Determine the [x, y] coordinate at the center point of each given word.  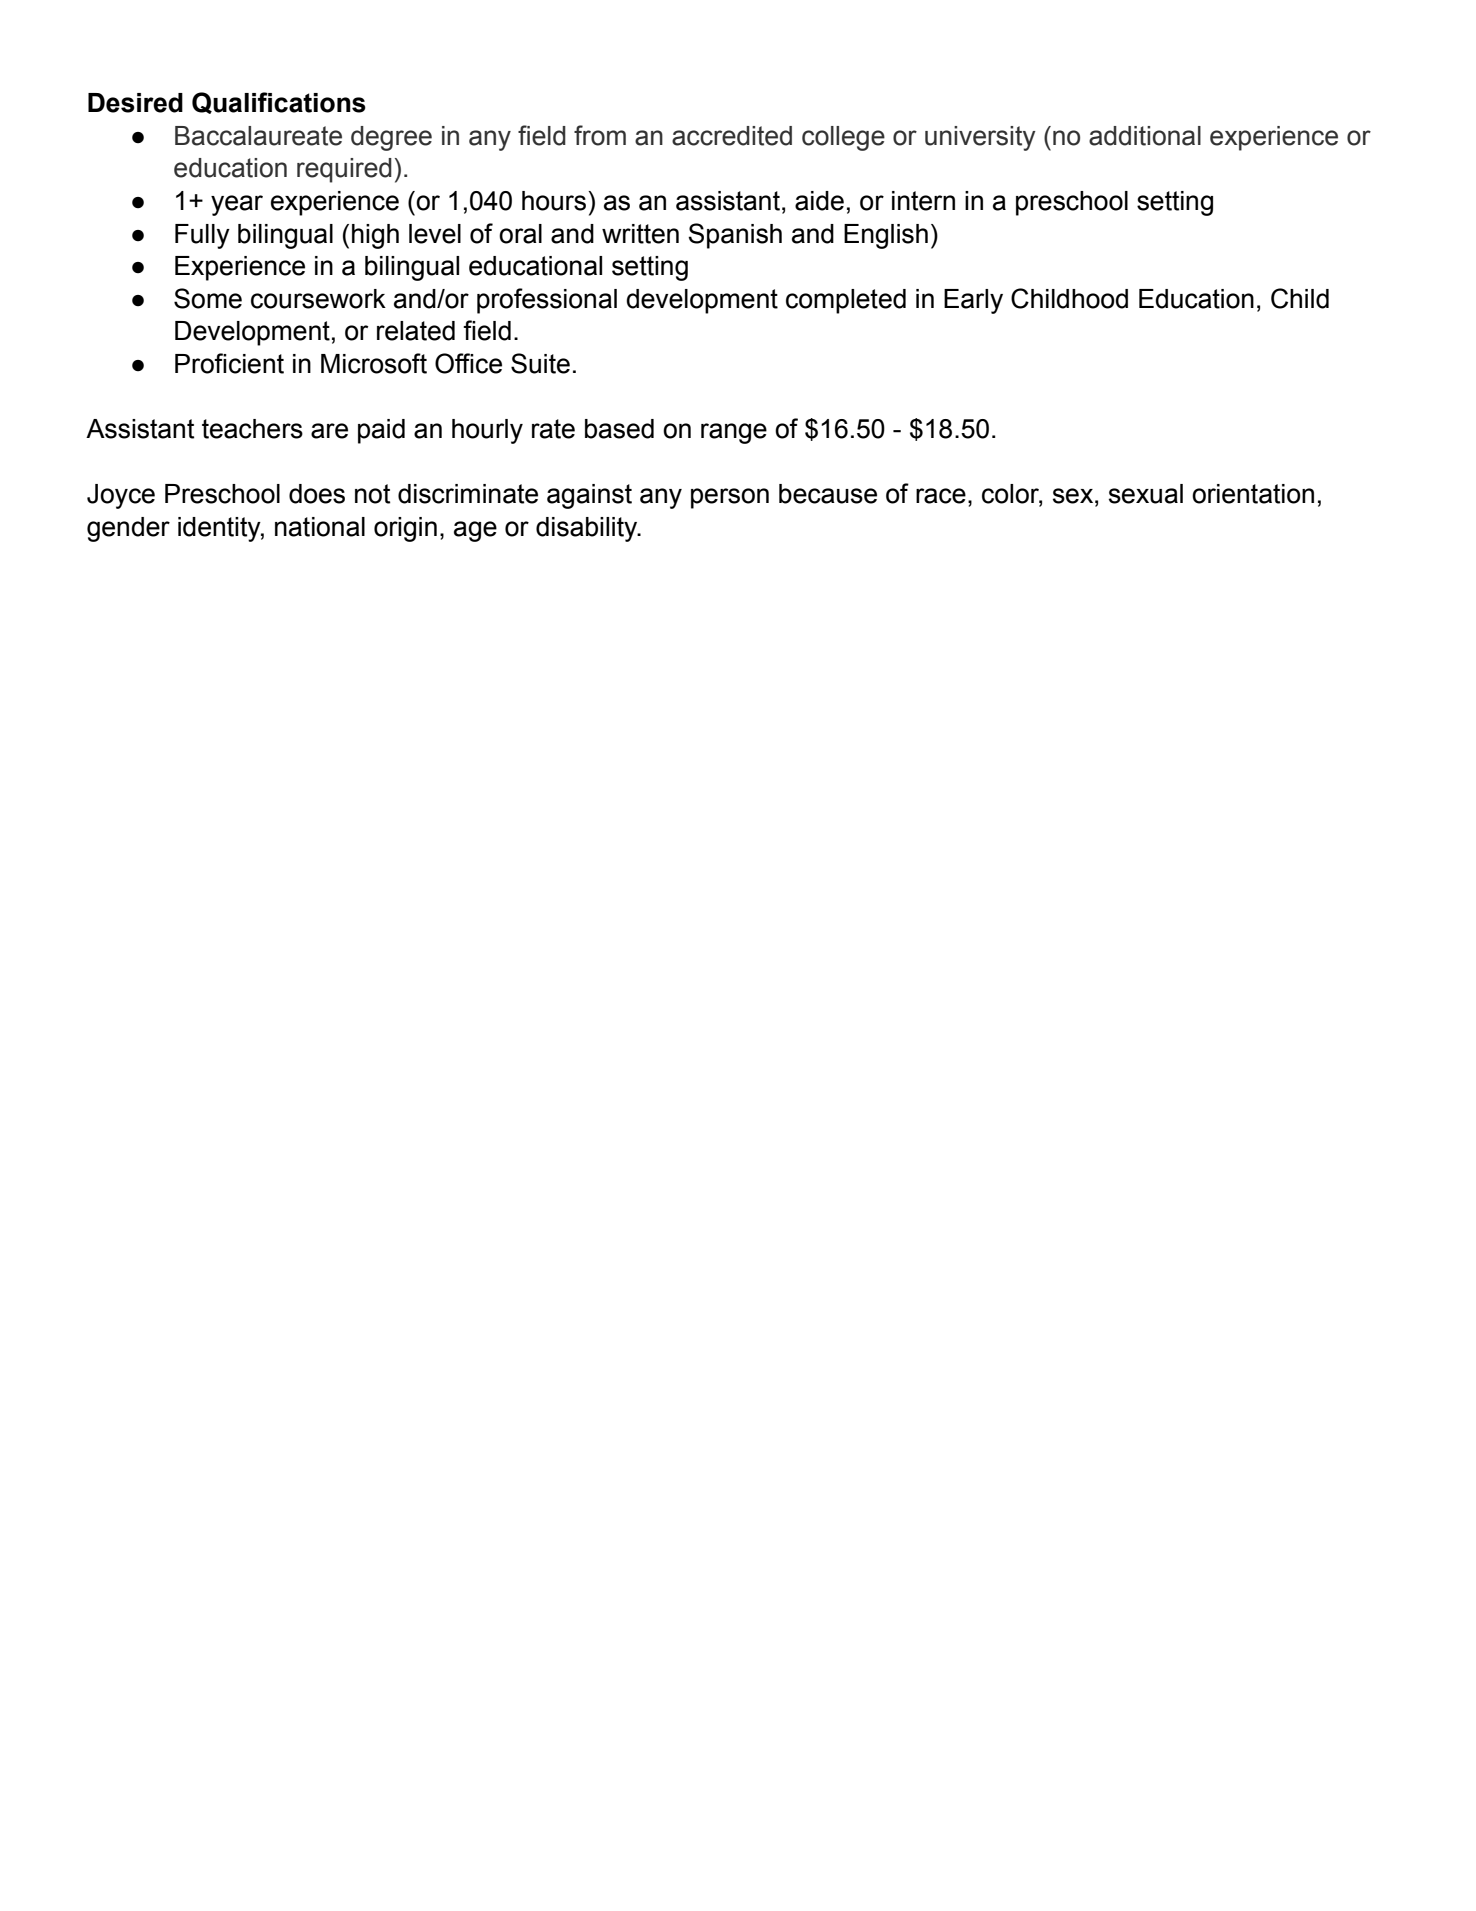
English [886, 236]
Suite [540, 363]
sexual [1146, 494]
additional [1145, 136]
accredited [732, 136]
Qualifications [279, 103]
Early [973, 301]
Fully [202, 236]
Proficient [229, 363]
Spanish [735, 236]
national [320, 527]
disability [588, 529]
